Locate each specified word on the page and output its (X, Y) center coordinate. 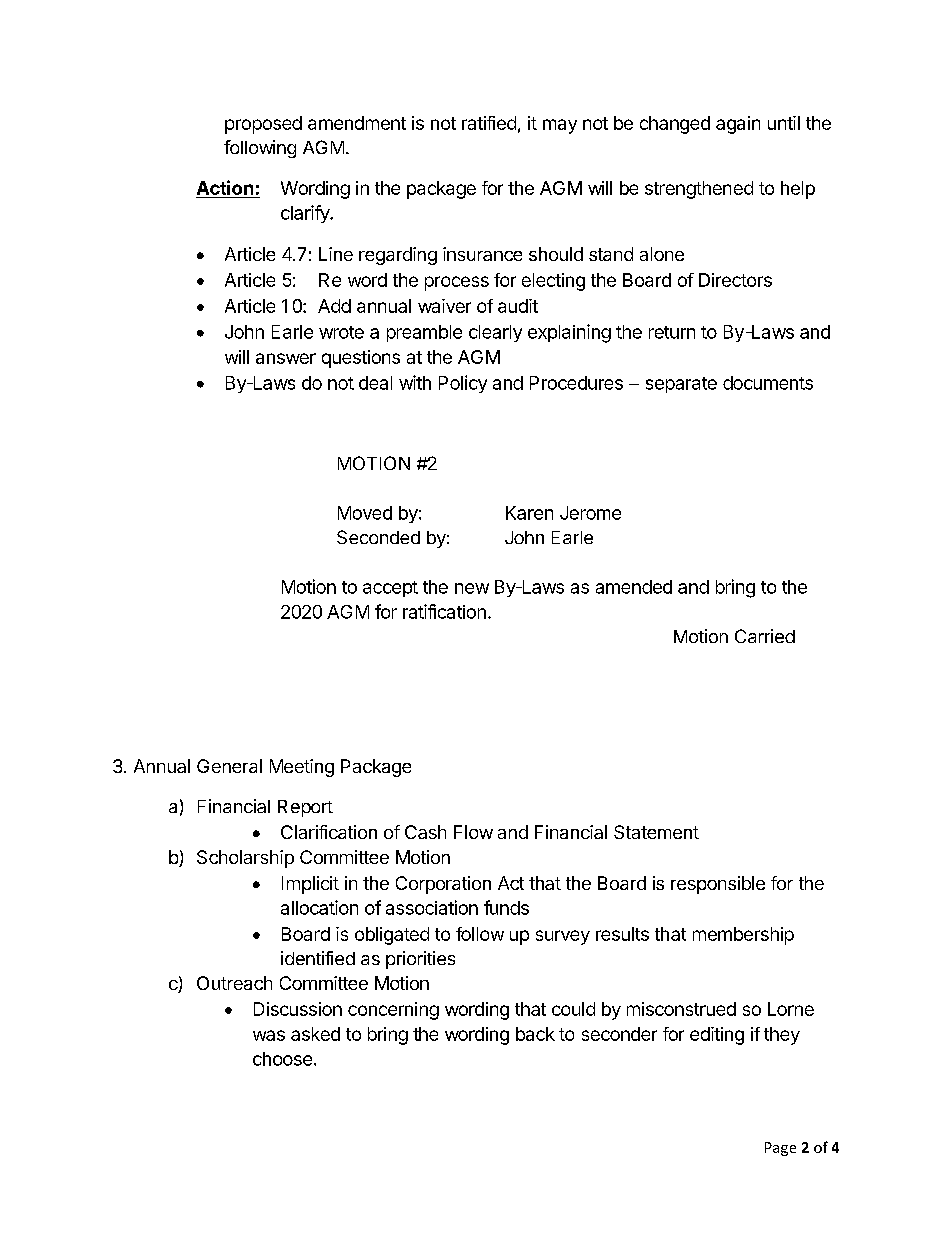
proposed (263, 125)
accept (390, 589)
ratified (489, 123)
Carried (765, 636)
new (472, 588)
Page (780, 1149)
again (738, 125)
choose (282, 1059)
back (535, 1034)
